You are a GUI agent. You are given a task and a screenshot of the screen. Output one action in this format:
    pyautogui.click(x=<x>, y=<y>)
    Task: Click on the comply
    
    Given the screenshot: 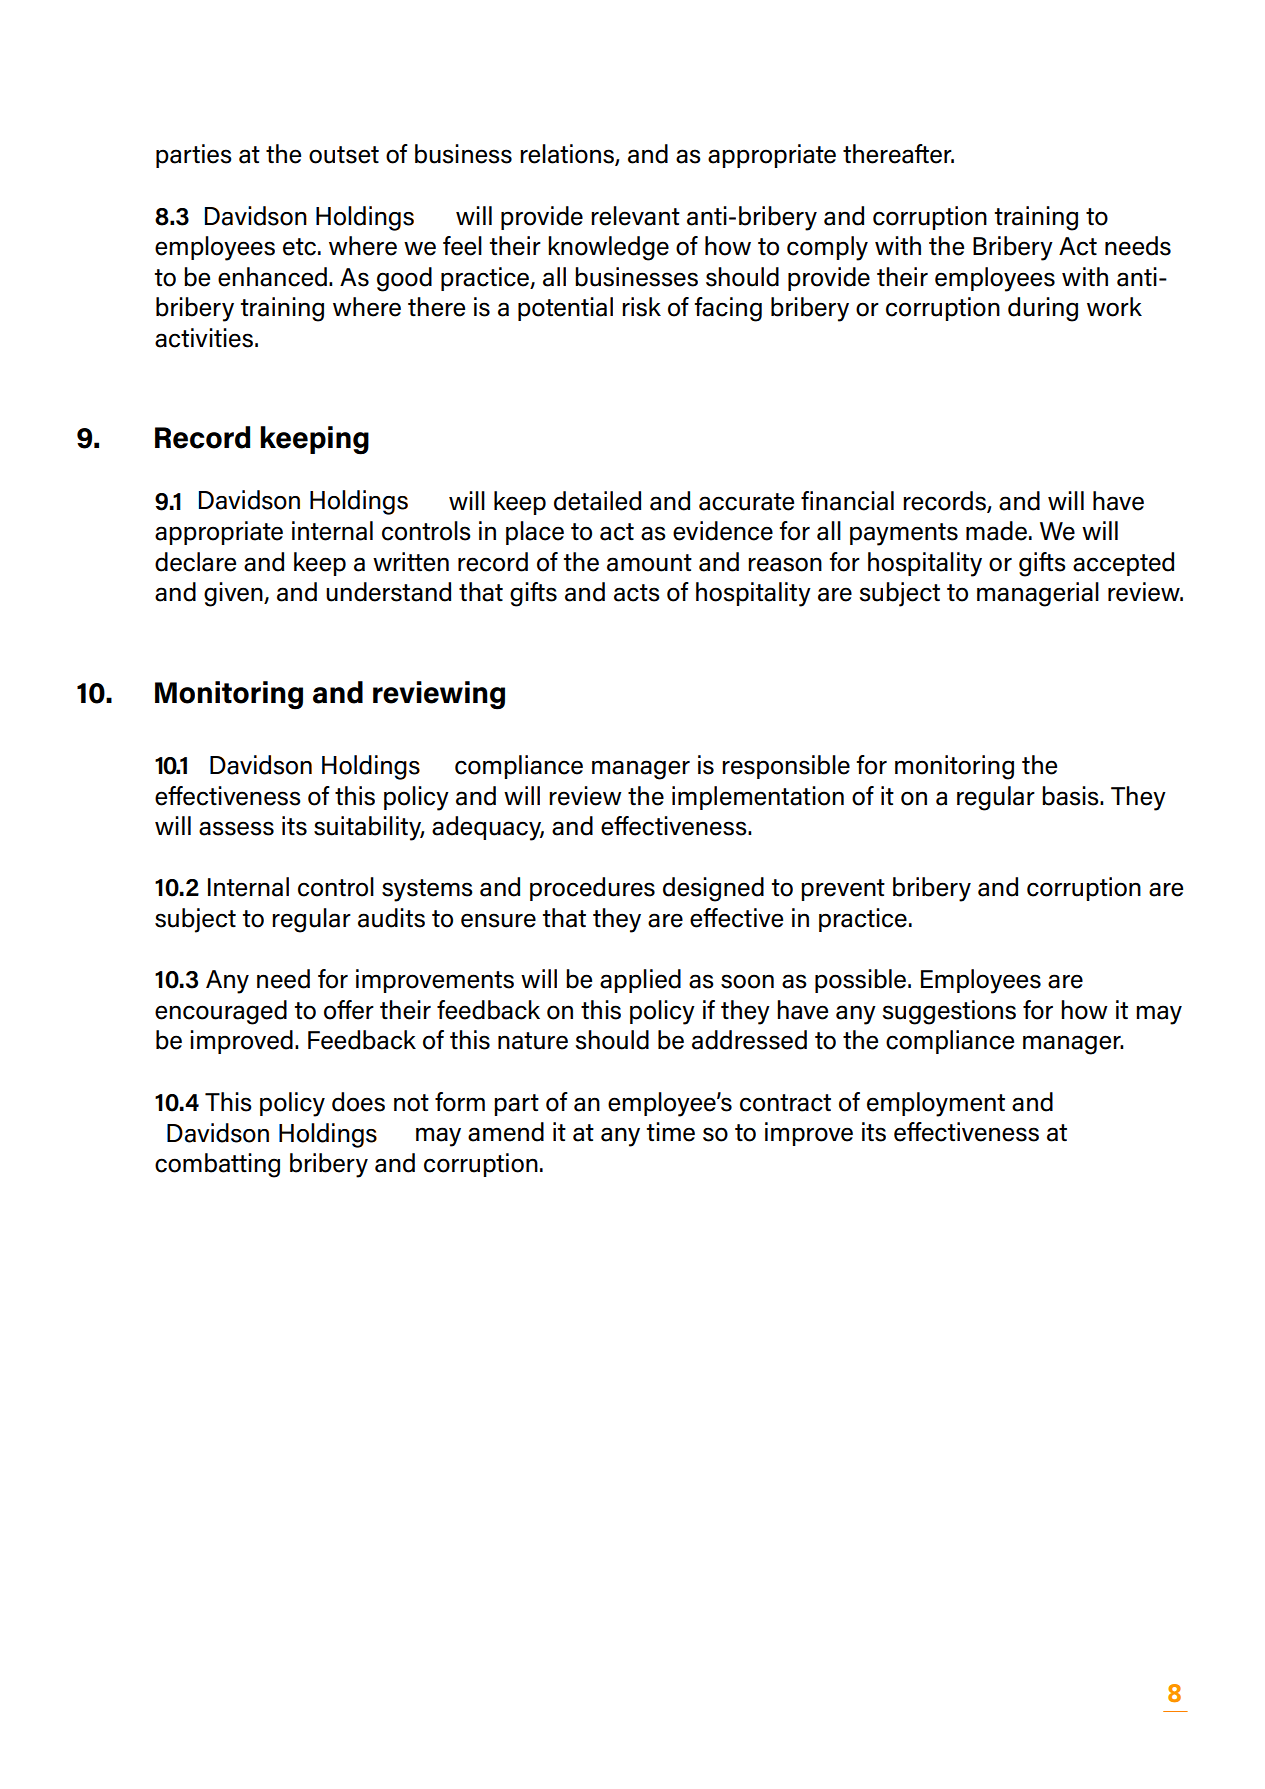 What is the action you would take?
    pyautogui.click(x=827, y=248)
